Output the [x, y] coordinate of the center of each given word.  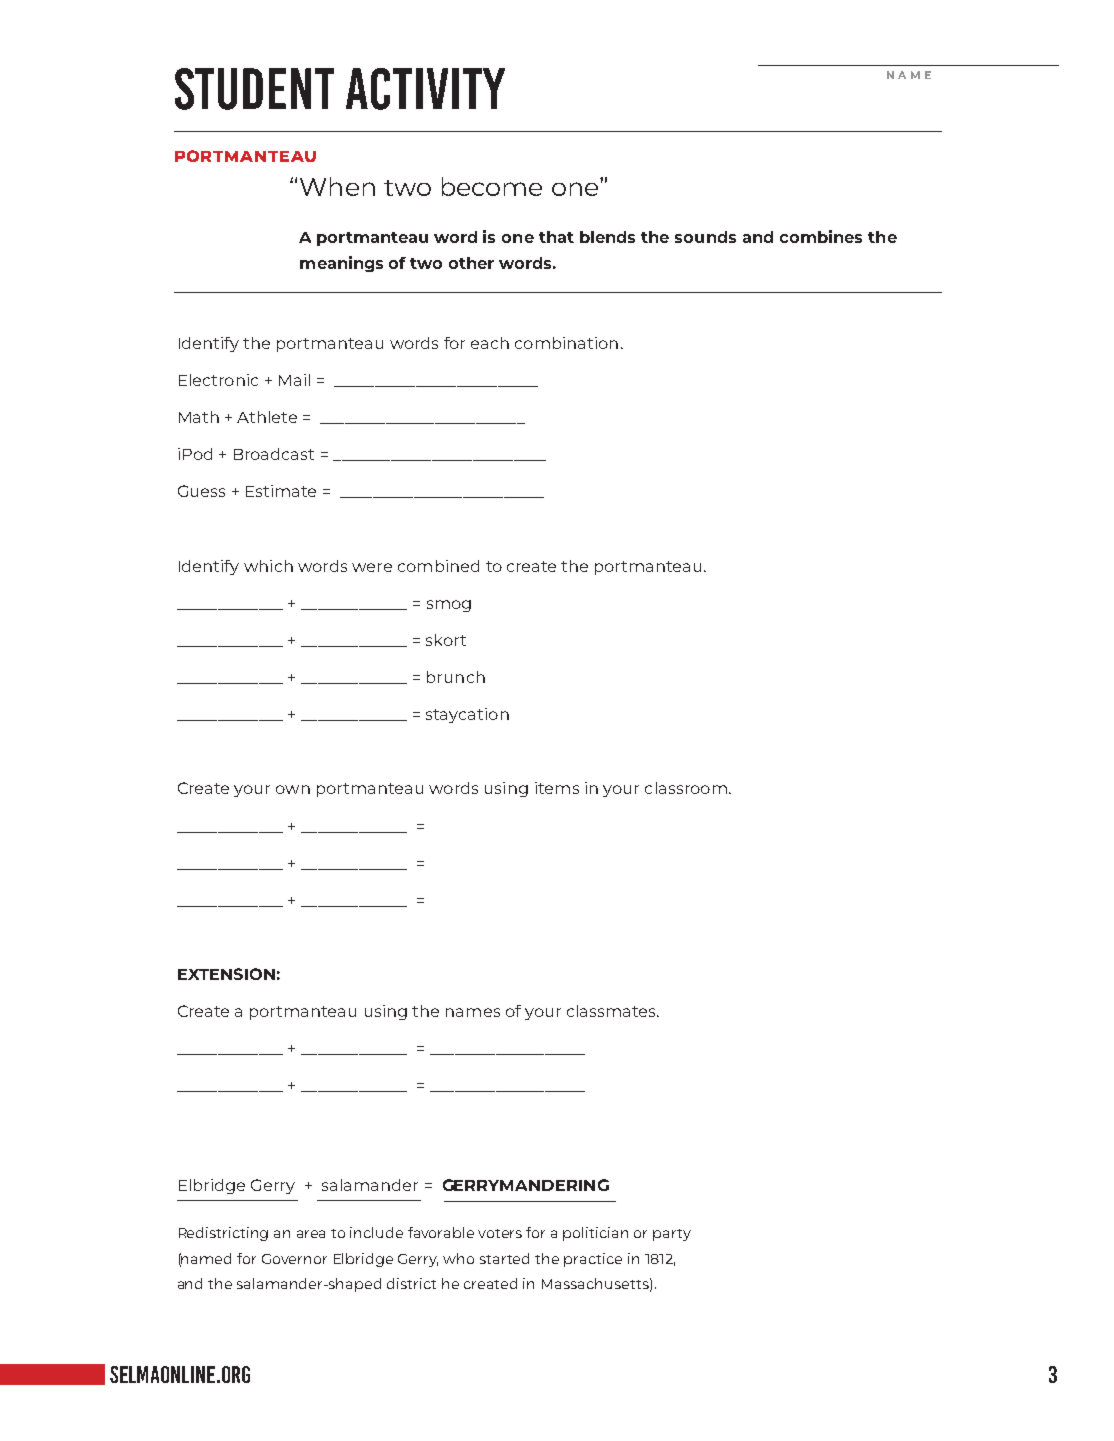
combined [438, 566]
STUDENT [254, 89]
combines [821, 236]
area [311, 1234]
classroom [686, 788]
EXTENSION [226, 974]
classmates [612, 1011]
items [557, 788]
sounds [705, 237]
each [490, 343]
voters [500, 1233]
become [492, 186]
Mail [294, 380]
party [672, 1235]
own [293, 789]
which [268, 566]
